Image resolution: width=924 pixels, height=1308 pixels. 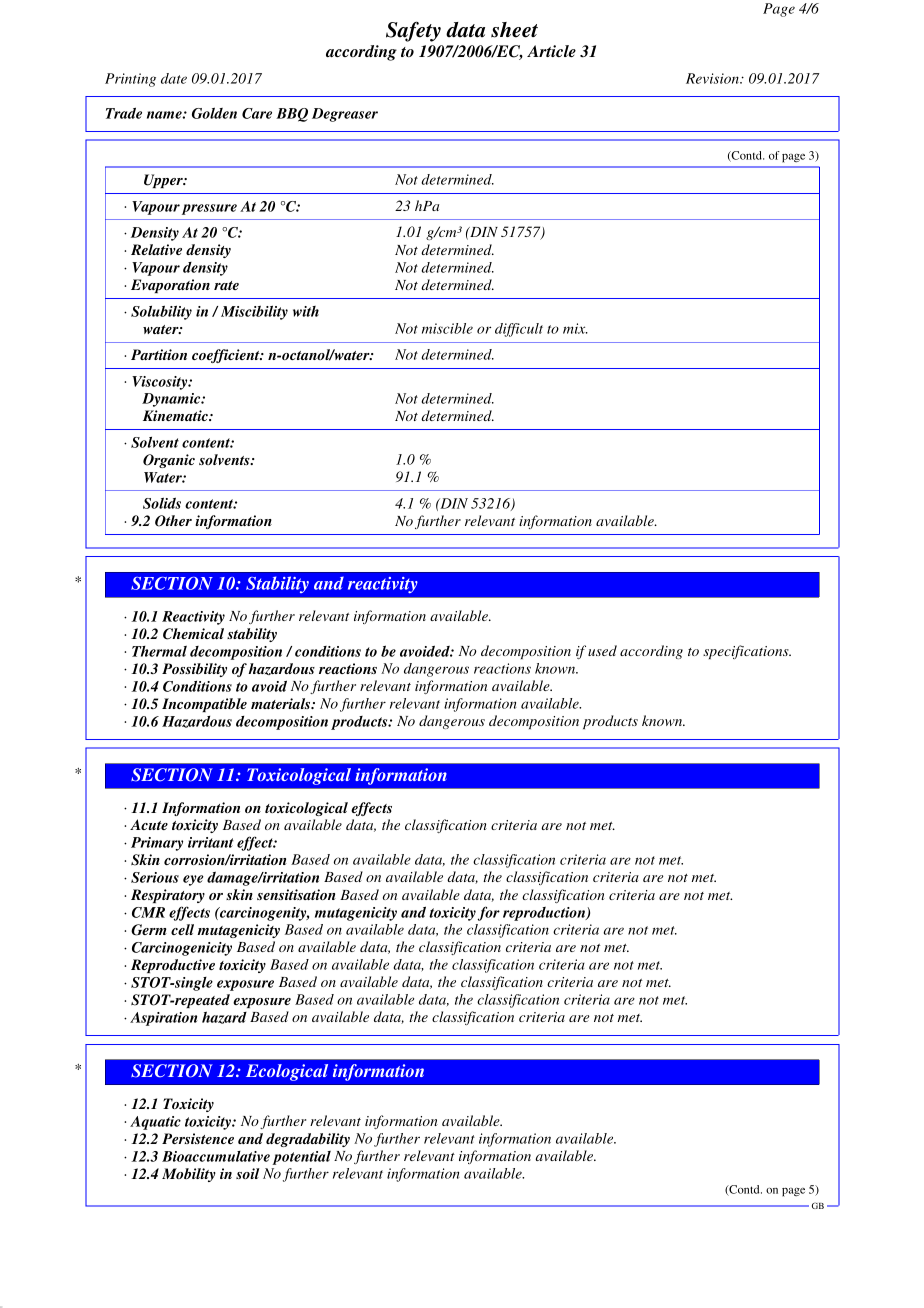 I want to click on potential, so click(x=301, y=1158).
